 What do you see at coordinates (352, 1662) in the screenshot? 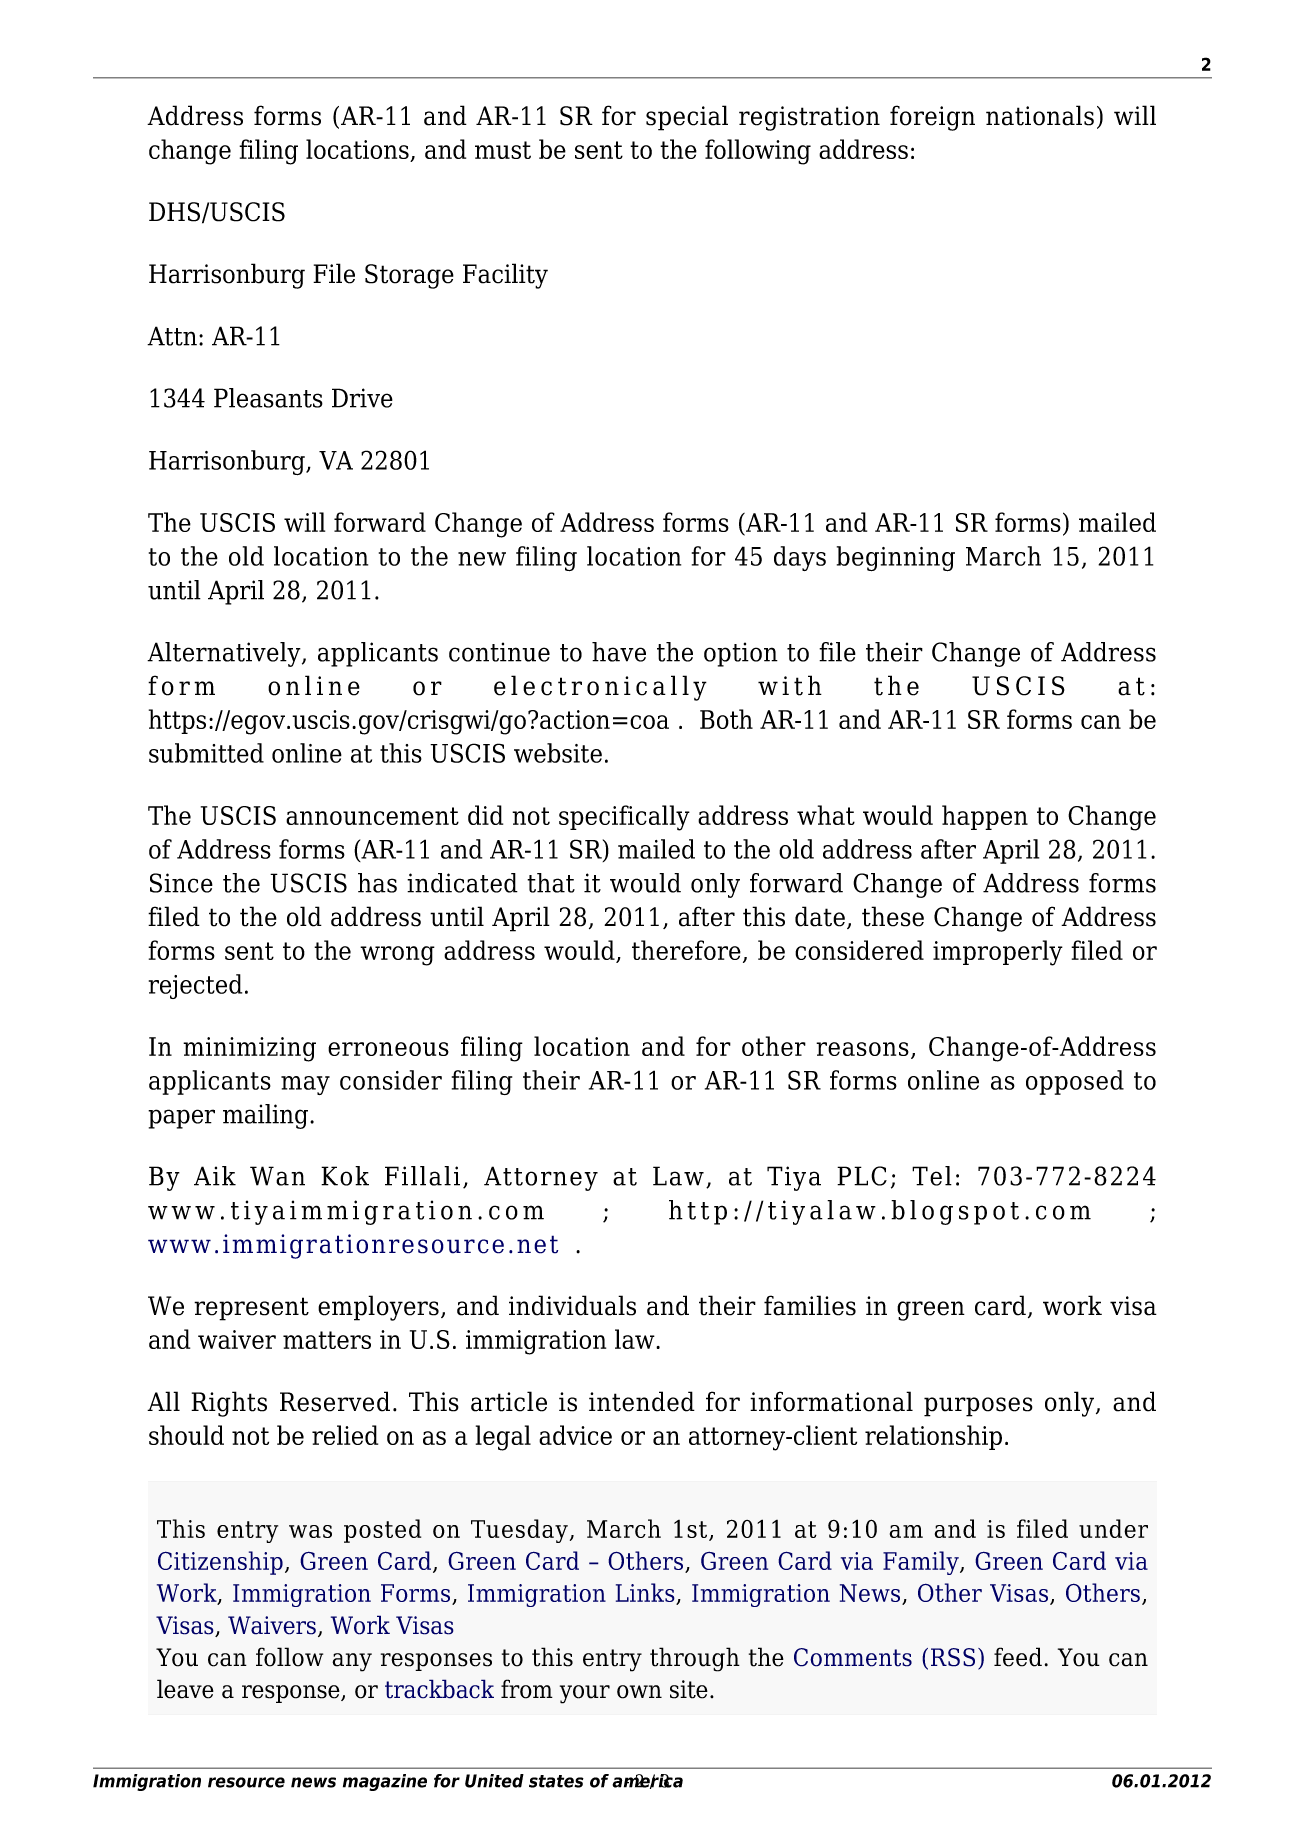
I see `any` at bounding box center [352, 1662].
